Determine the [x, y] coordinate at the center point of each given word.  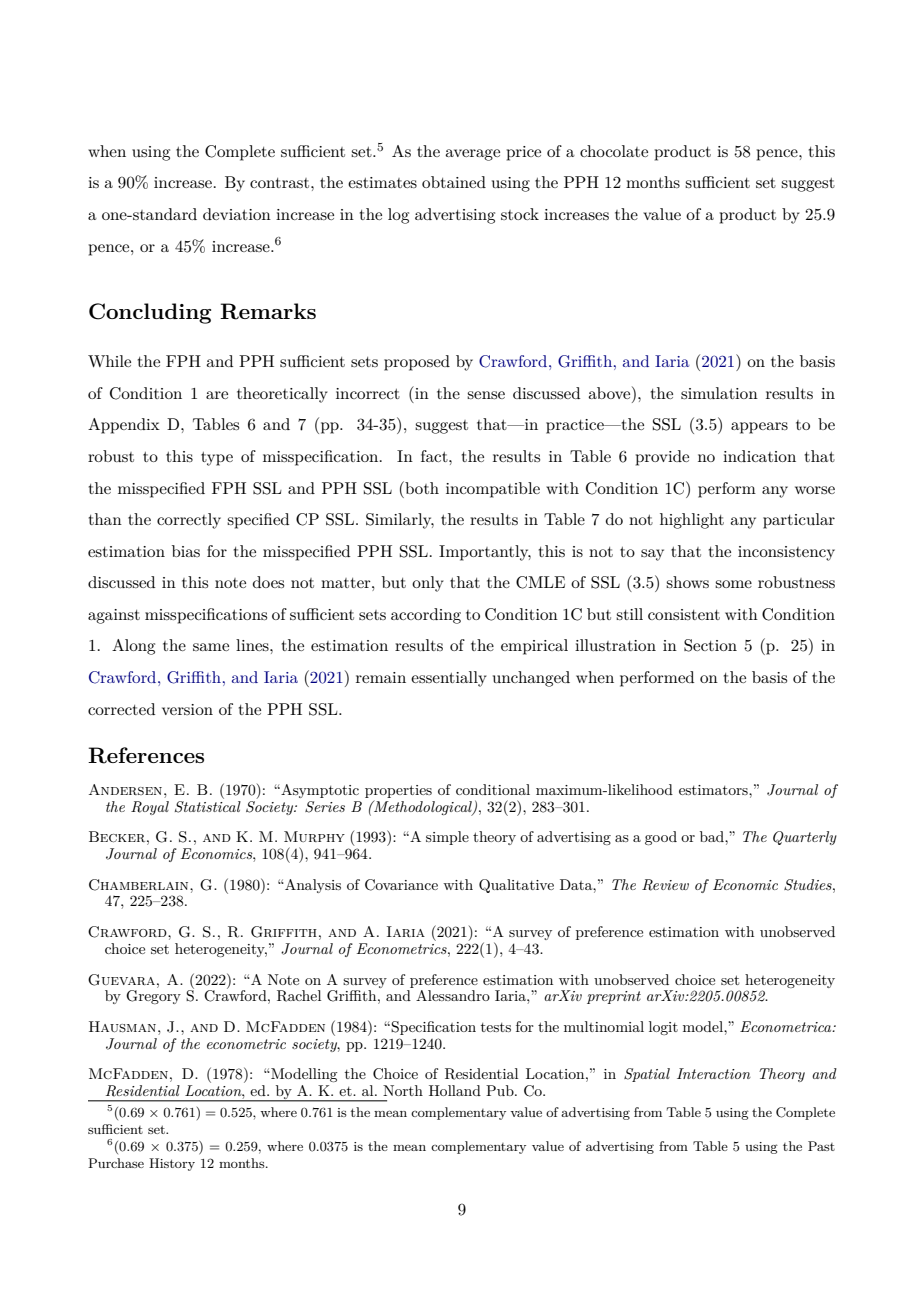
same [211, 647]
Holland [455, 1090]
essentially [449, 679]
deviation [237, 214]
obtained [454, 182]
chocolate [614, 151]
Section [710, 645]
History [172, 1164]
